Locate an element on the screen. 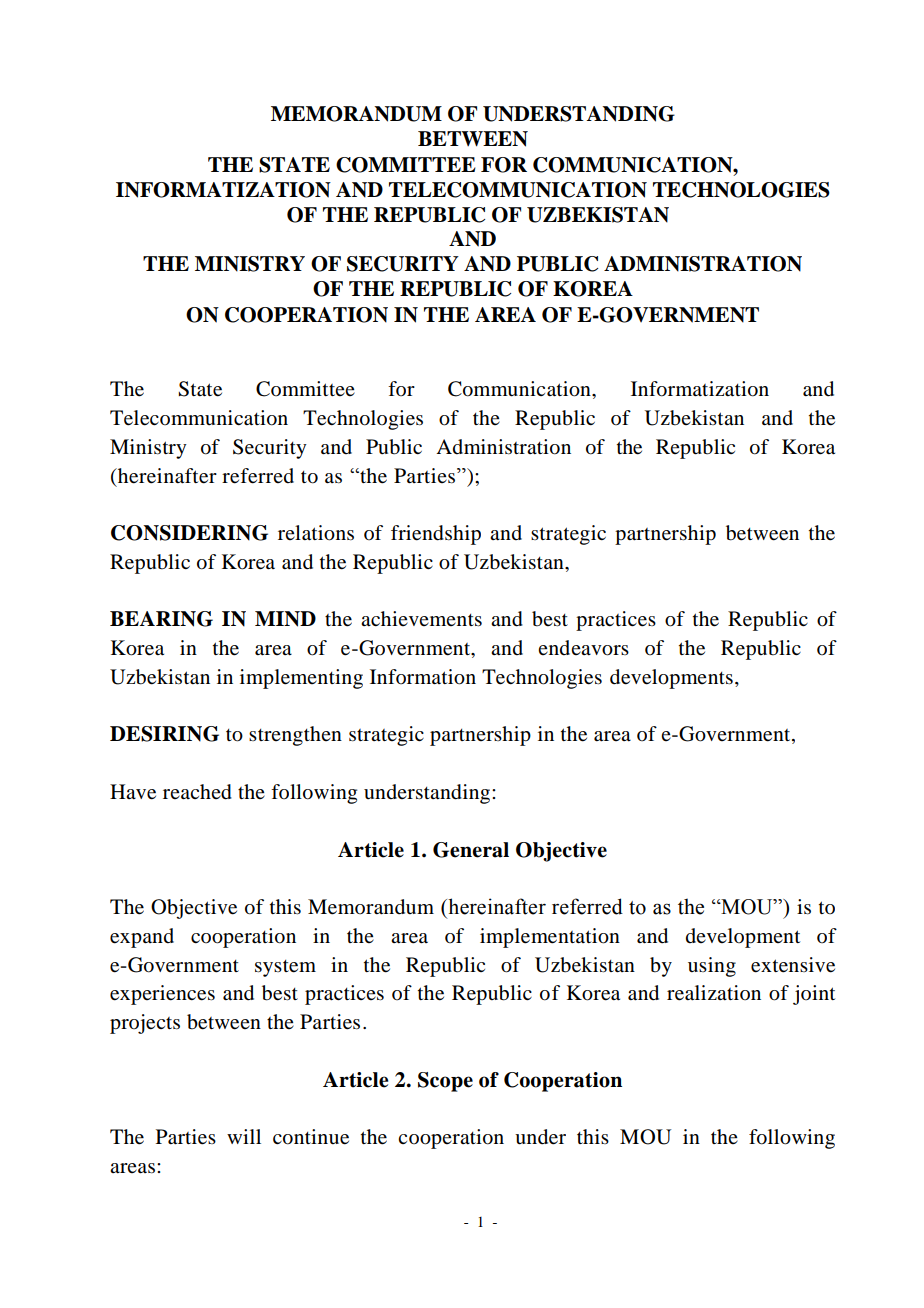 The image size is (924, 1308). endeavors is located at coordinates (583, 648).
